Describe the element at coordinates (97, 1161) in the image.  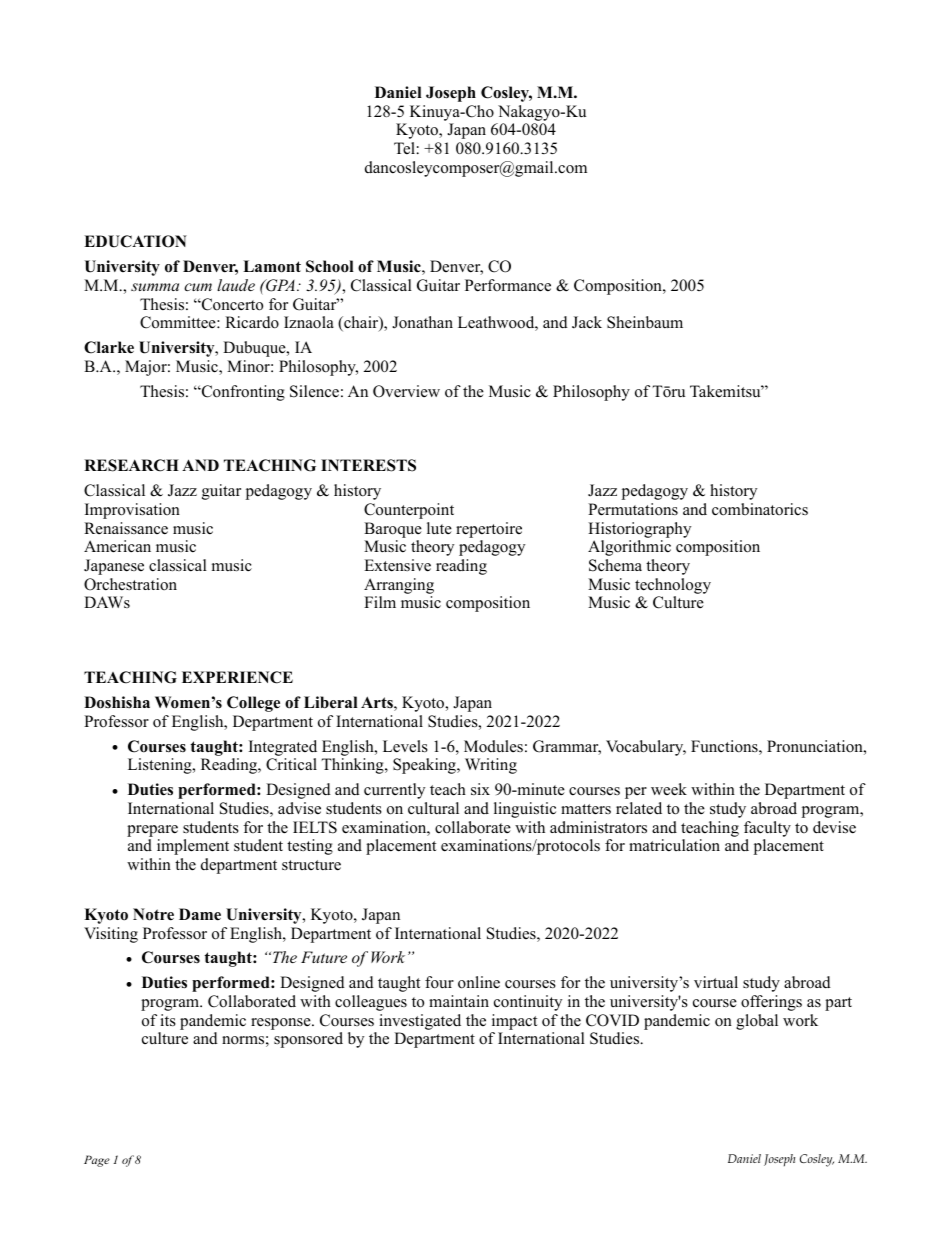
I see `Page` at that location.
